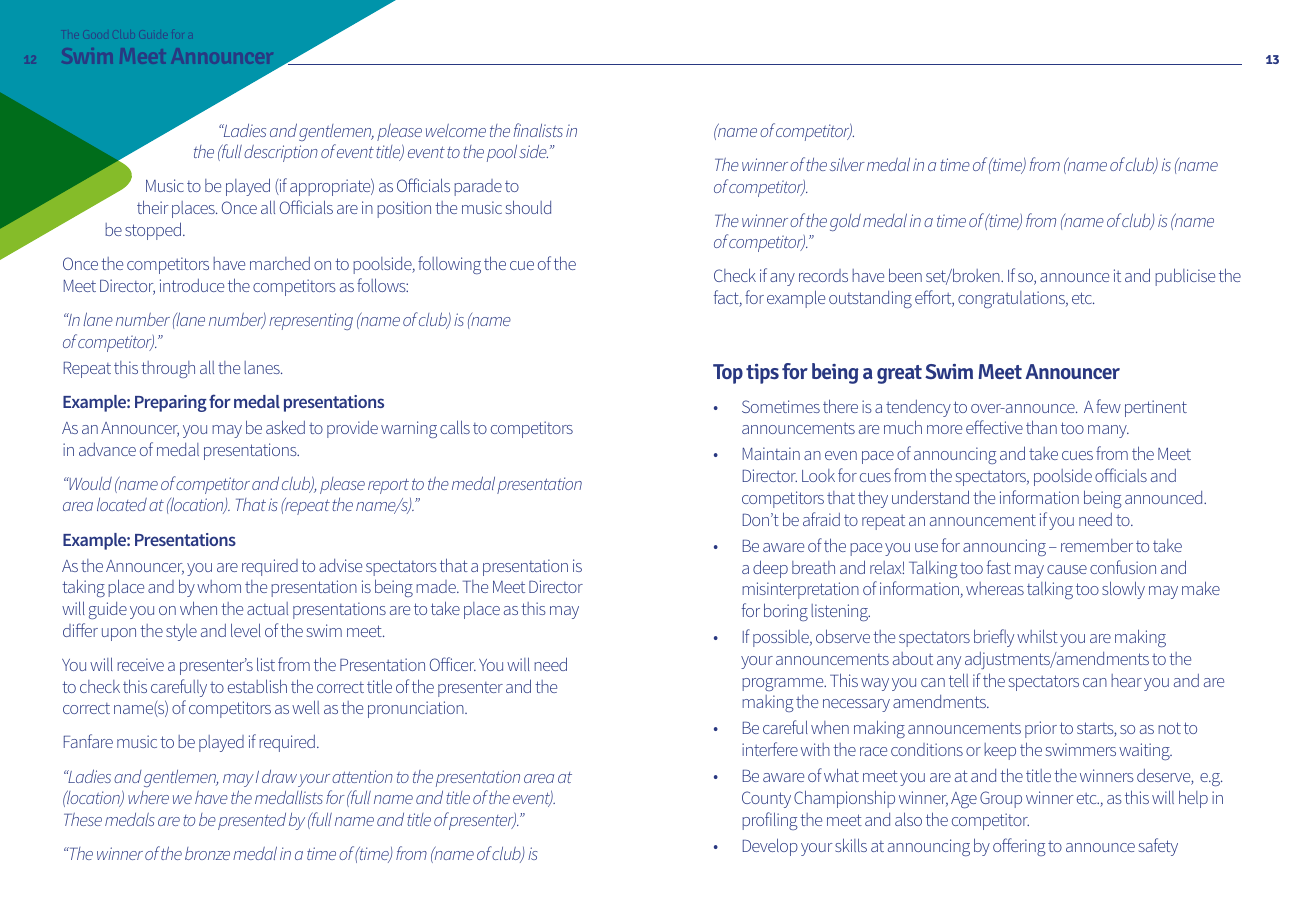  Describe the element at coordinates (252, 821) in the image. I see `presented` at that location.
